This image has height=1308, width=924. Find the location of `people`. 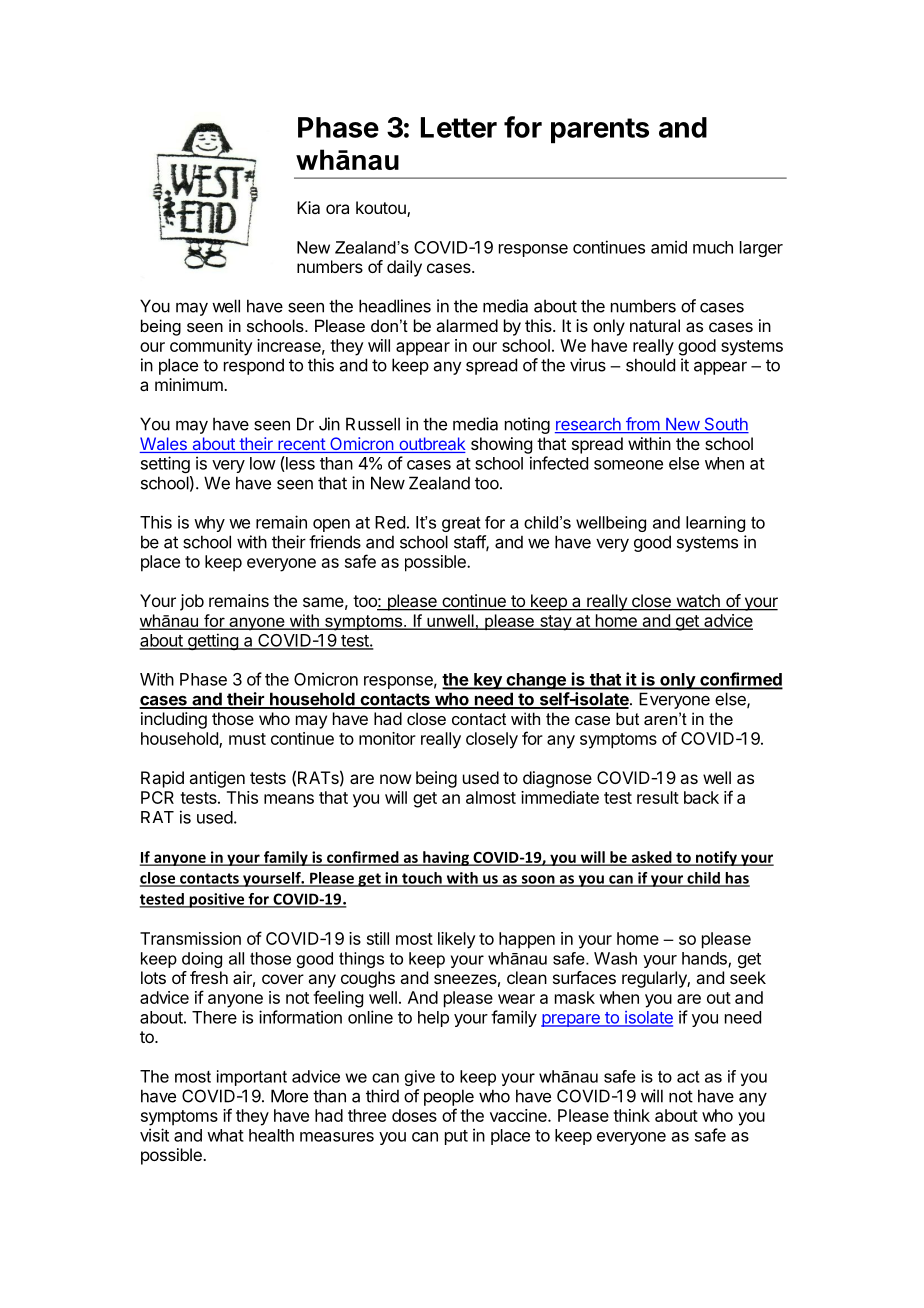

people is located at coordinates (449, 1097).
